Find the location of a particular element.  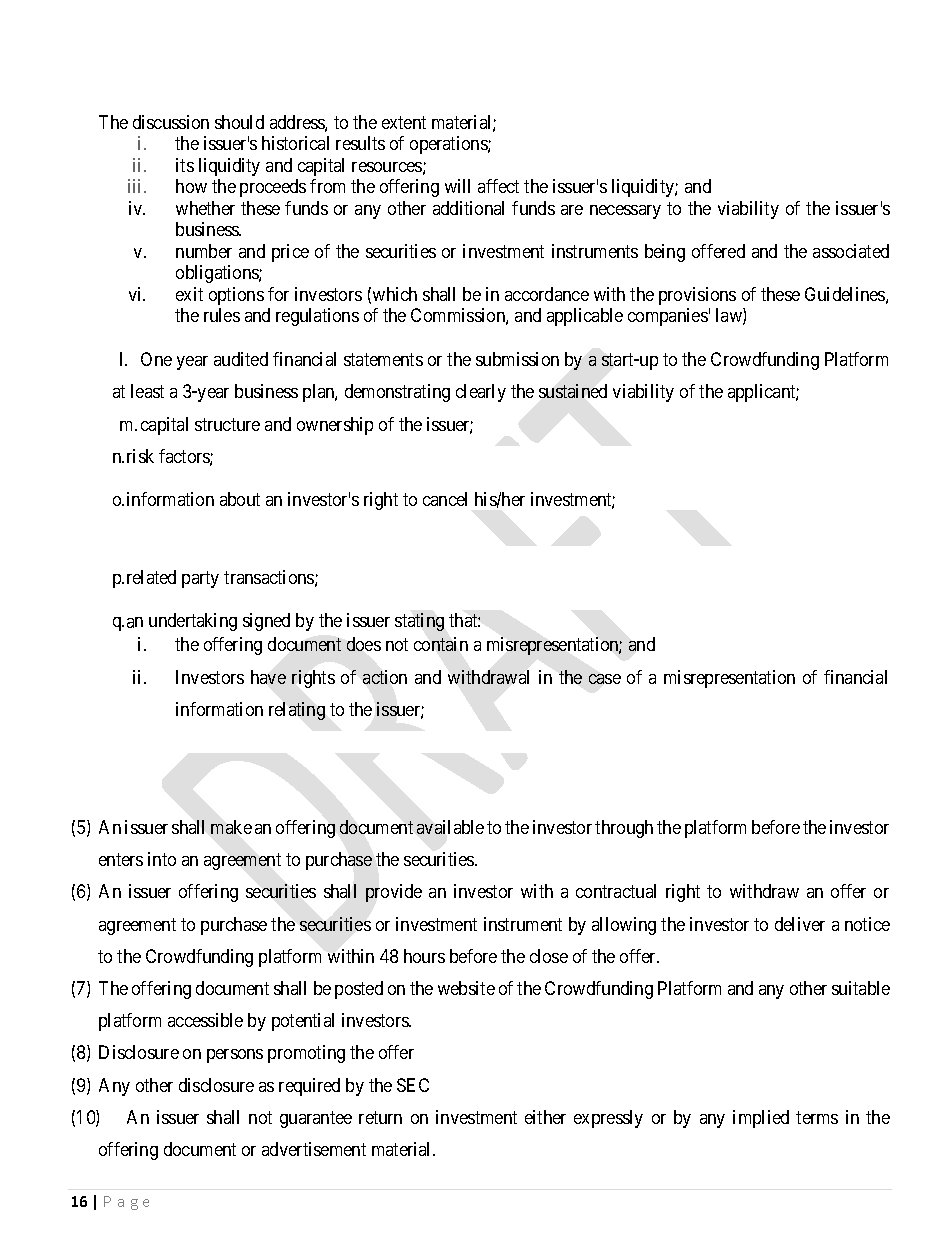

into is located at coordinates (162, 859).
